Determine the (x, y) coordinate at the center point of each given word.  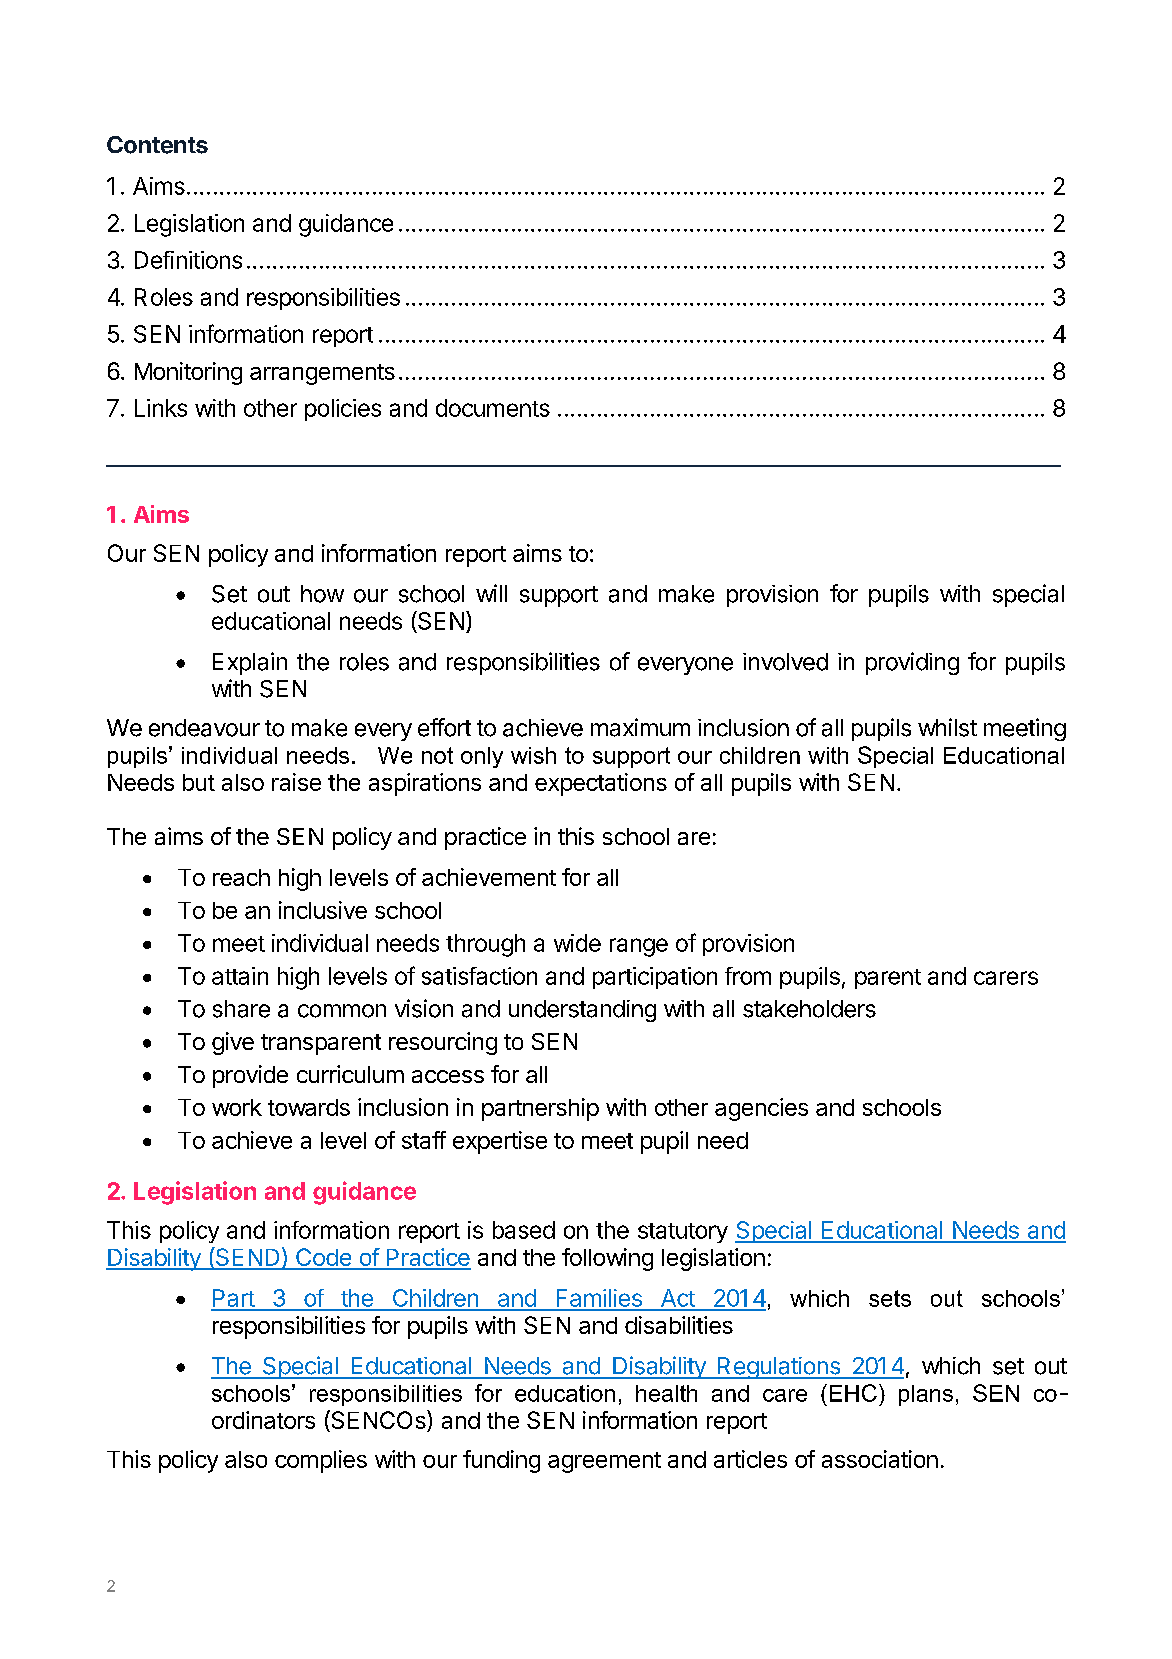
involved (785, 662)
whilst (947, 727)
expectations (601, 784)
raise (296, 782)
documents (493, 408)
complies (321, 1461)
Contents (157, 145)
